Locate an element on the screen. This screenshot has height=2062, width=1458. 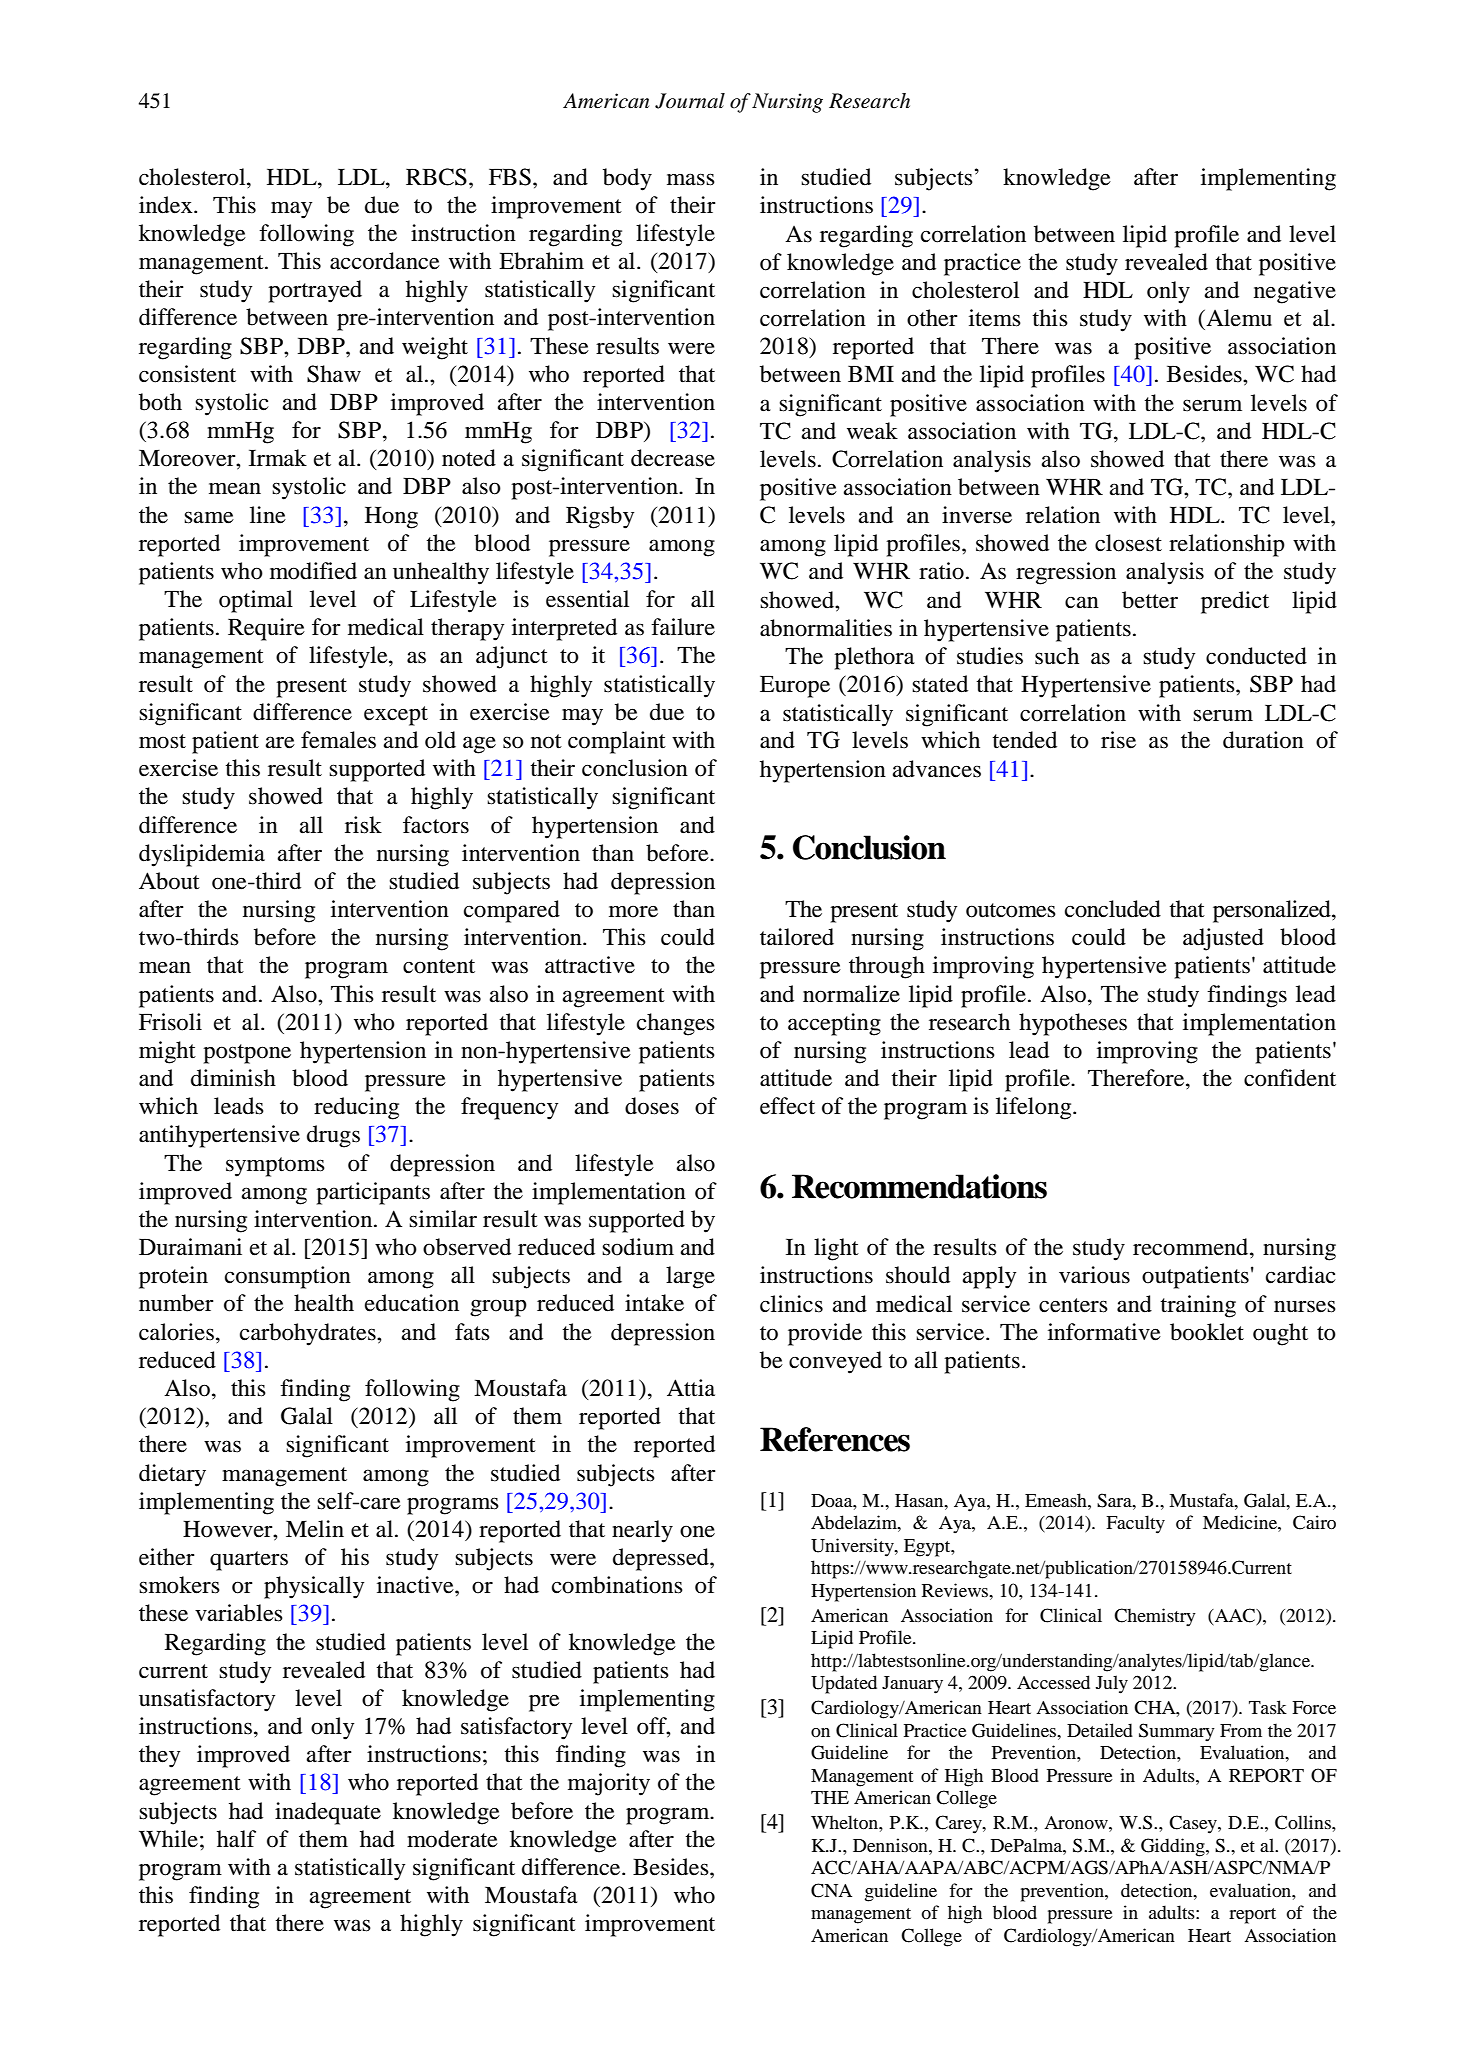
inadequate is located at coordinates (328, 1813).
